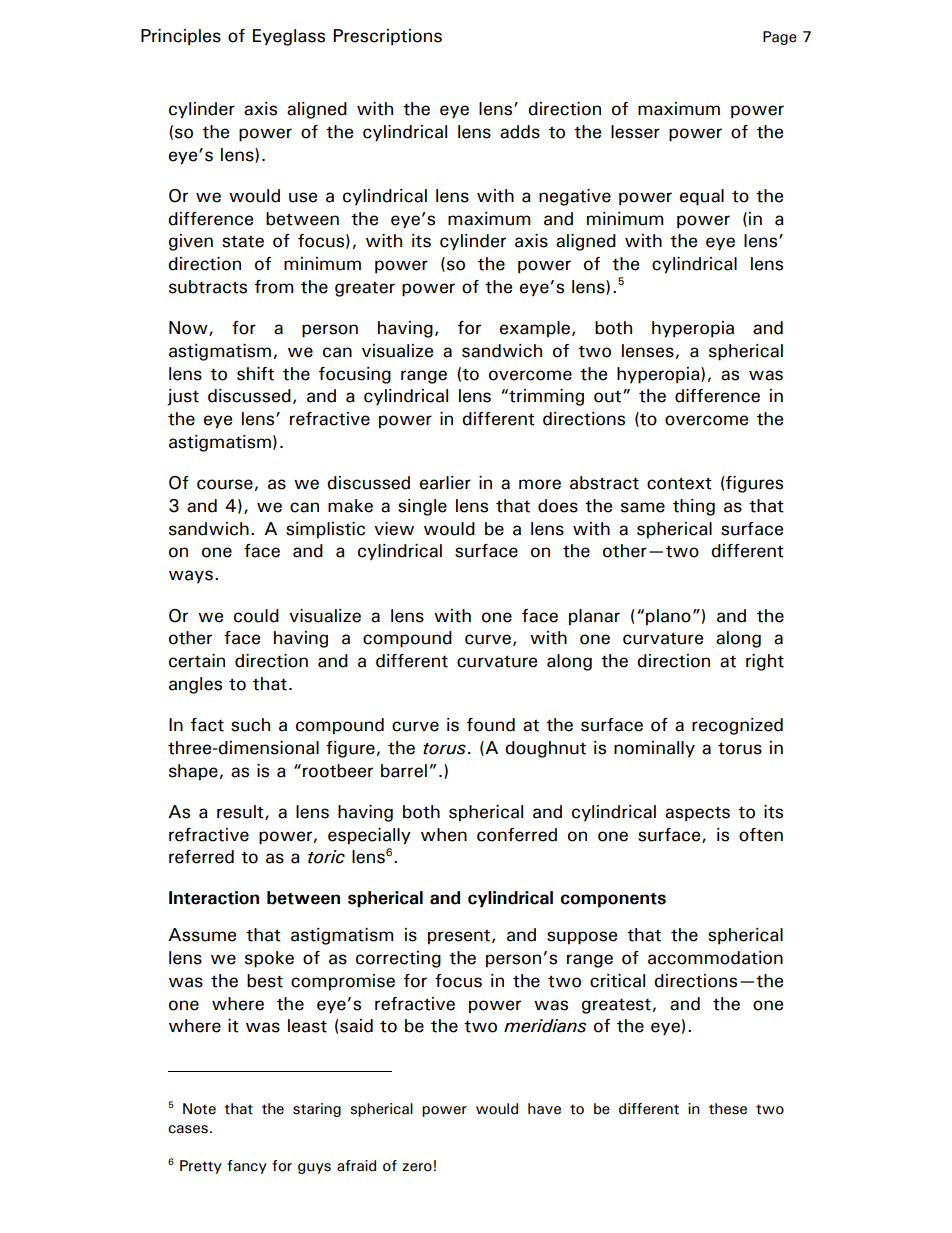 This document has width=952, height=1233. I want to click on earlier, so click(445, 483).
